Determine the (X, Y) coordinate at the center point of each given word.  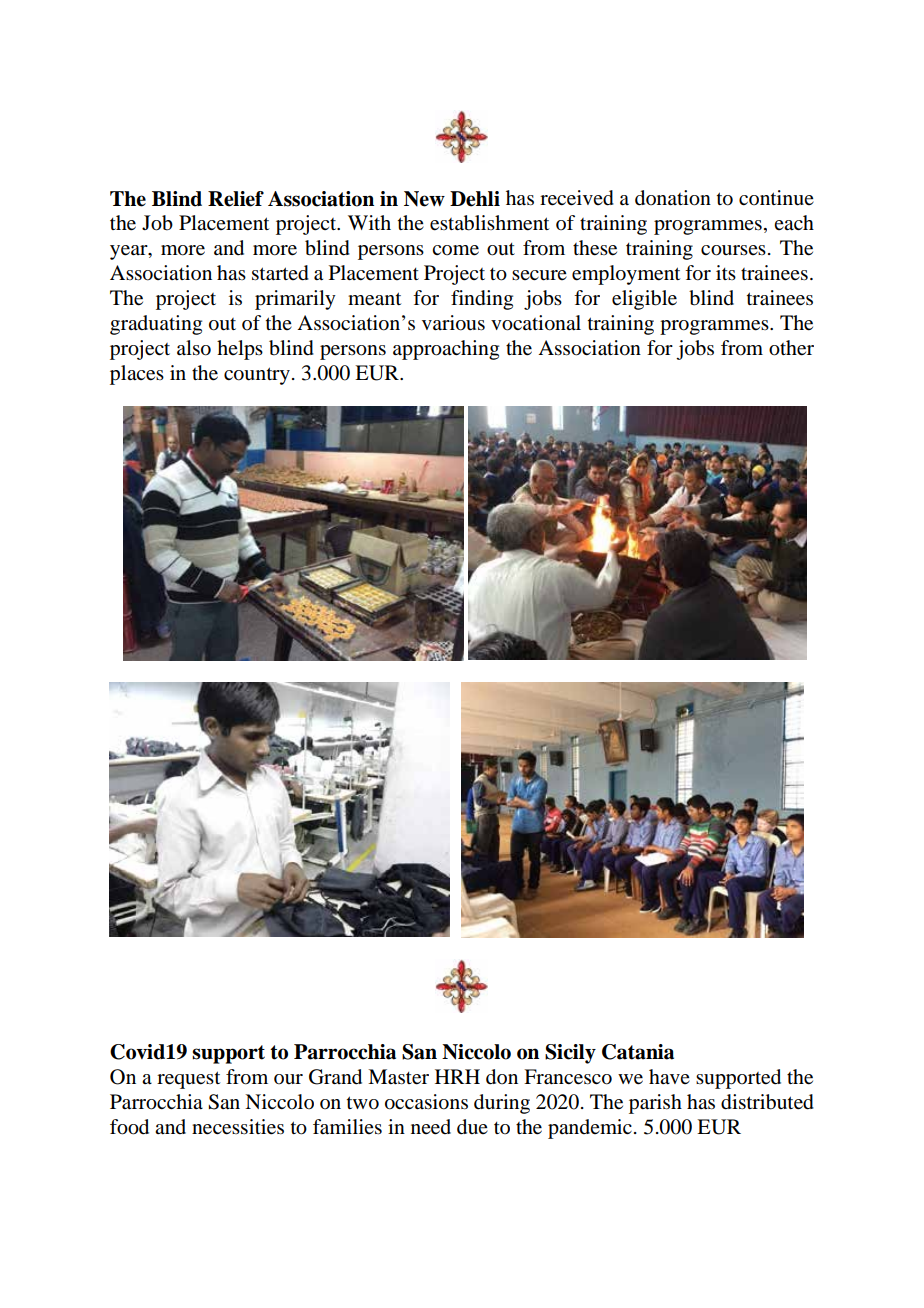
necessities (238, 1127)
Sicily (570, 1054)
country (257, 376)
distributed (767, 1102)
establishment (489, 223)
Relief (236, 199)
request (188, 1080)
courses (733, 250)
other (791, 348)
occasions (426, 1102)
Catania (638, 1052)
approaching (446, 350)
